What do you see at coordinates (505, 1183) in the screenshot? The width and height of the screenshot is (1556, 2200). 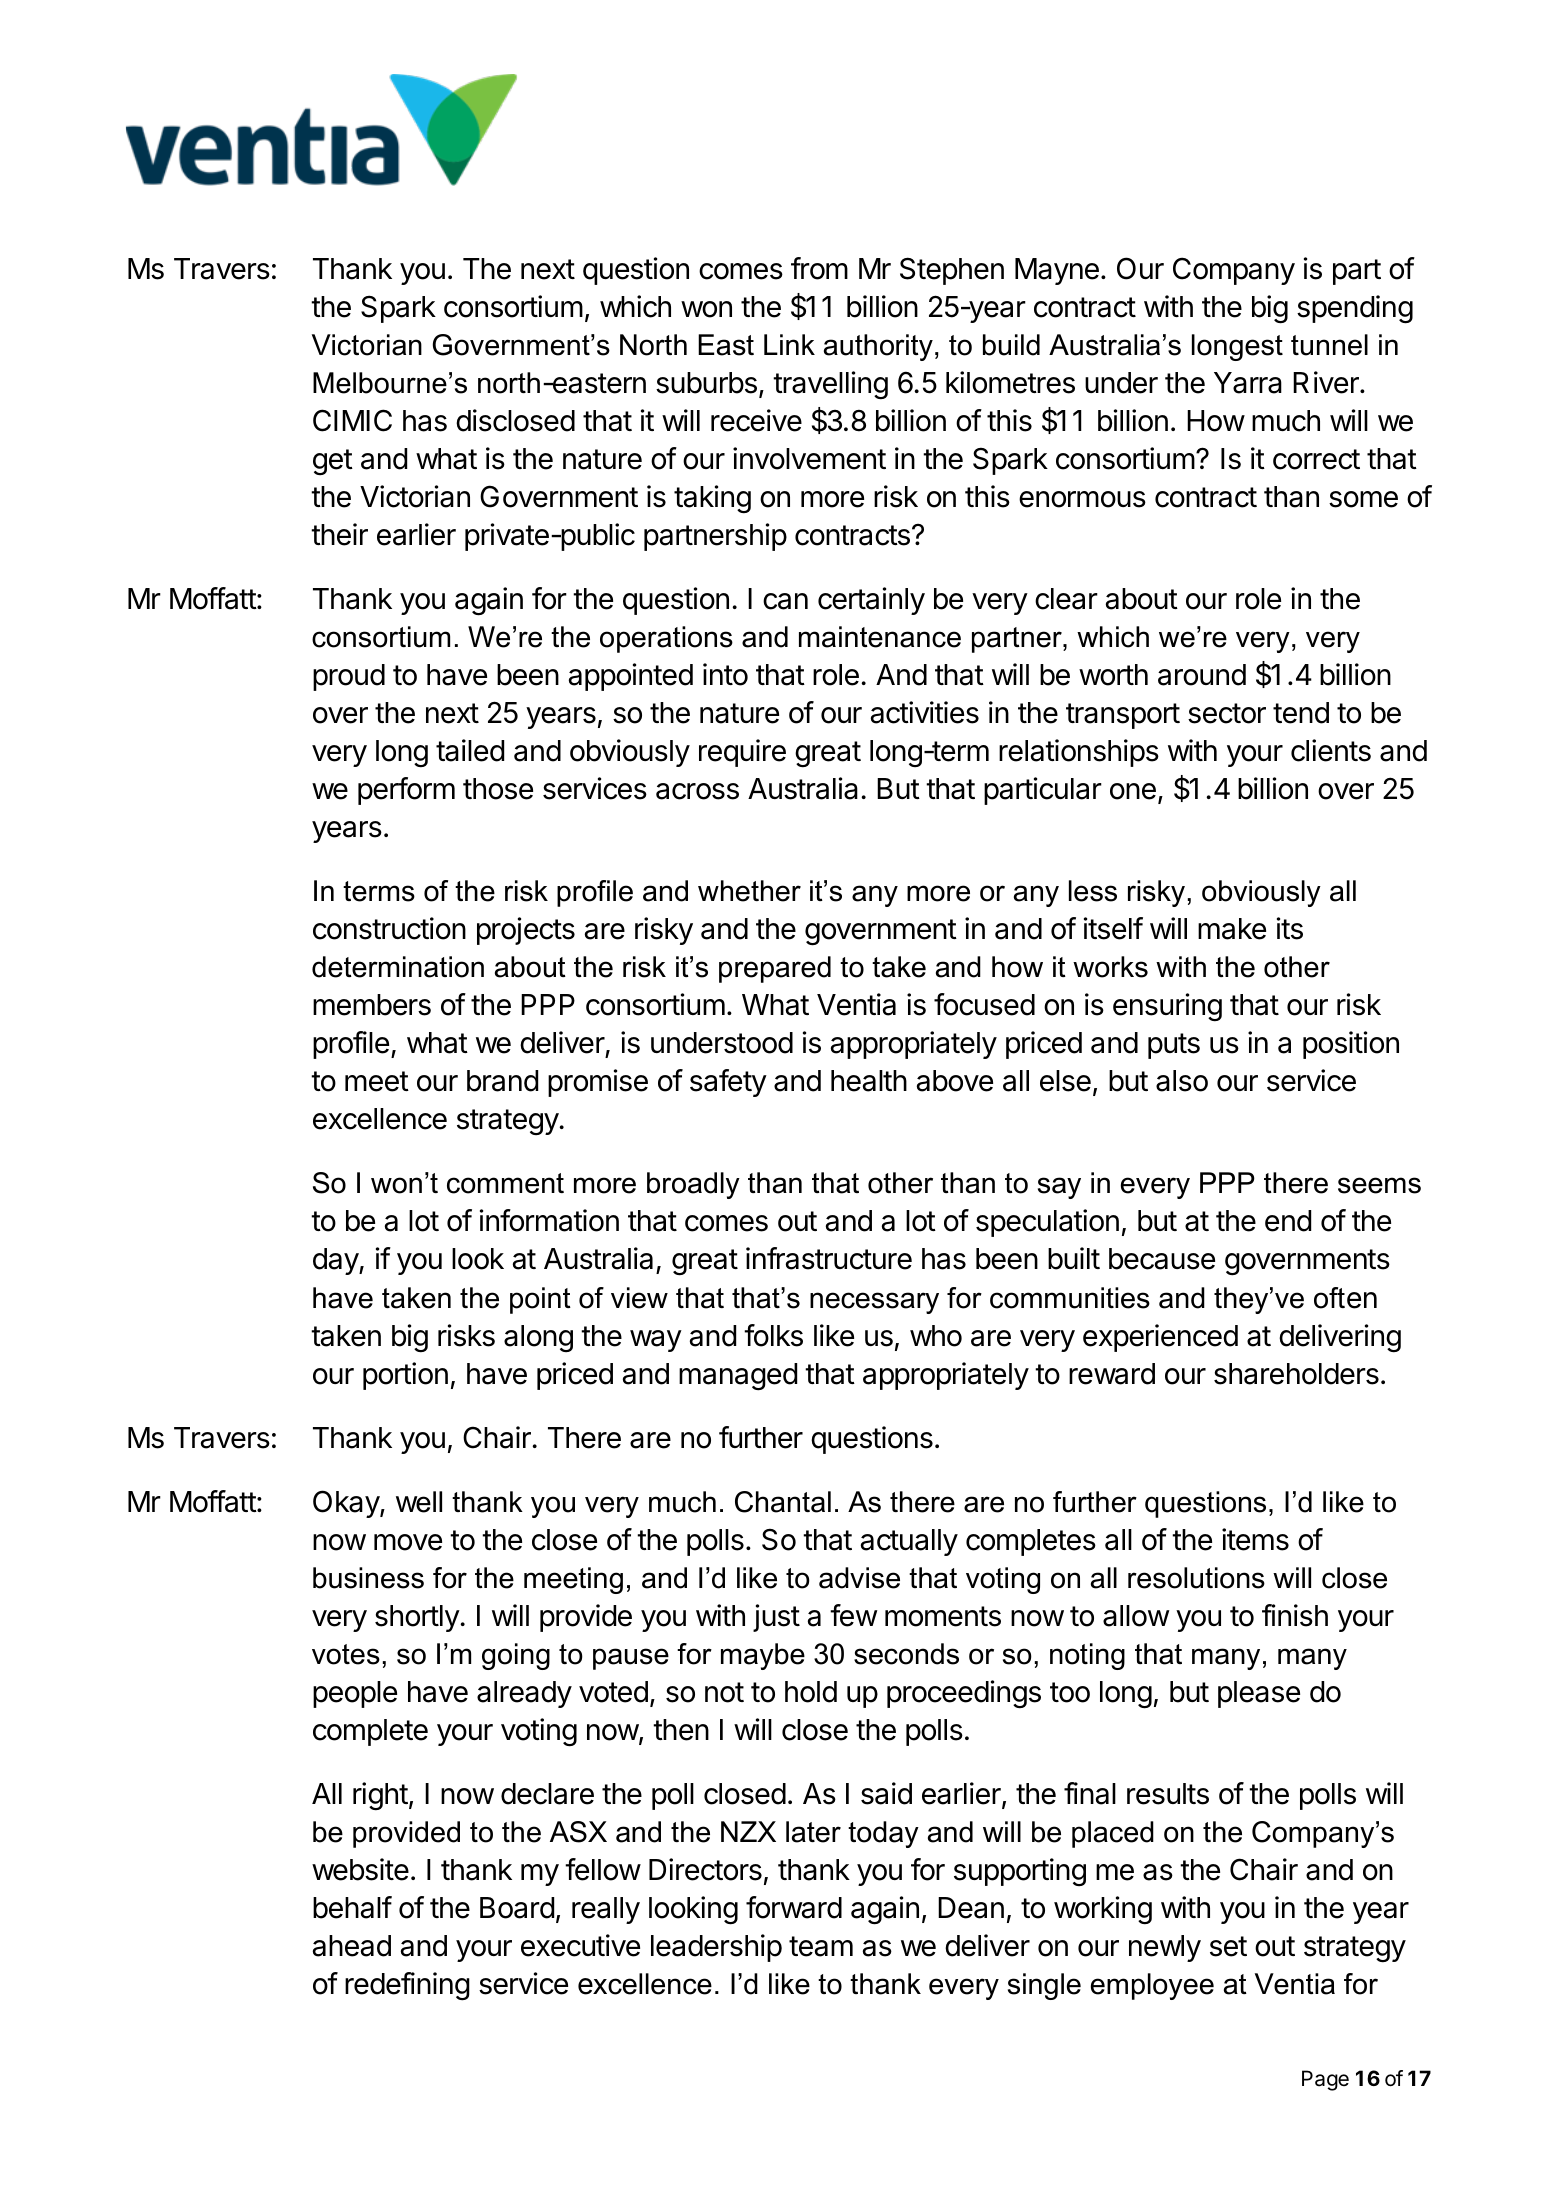 I see `comment` at bounding box center [505, 1183].
